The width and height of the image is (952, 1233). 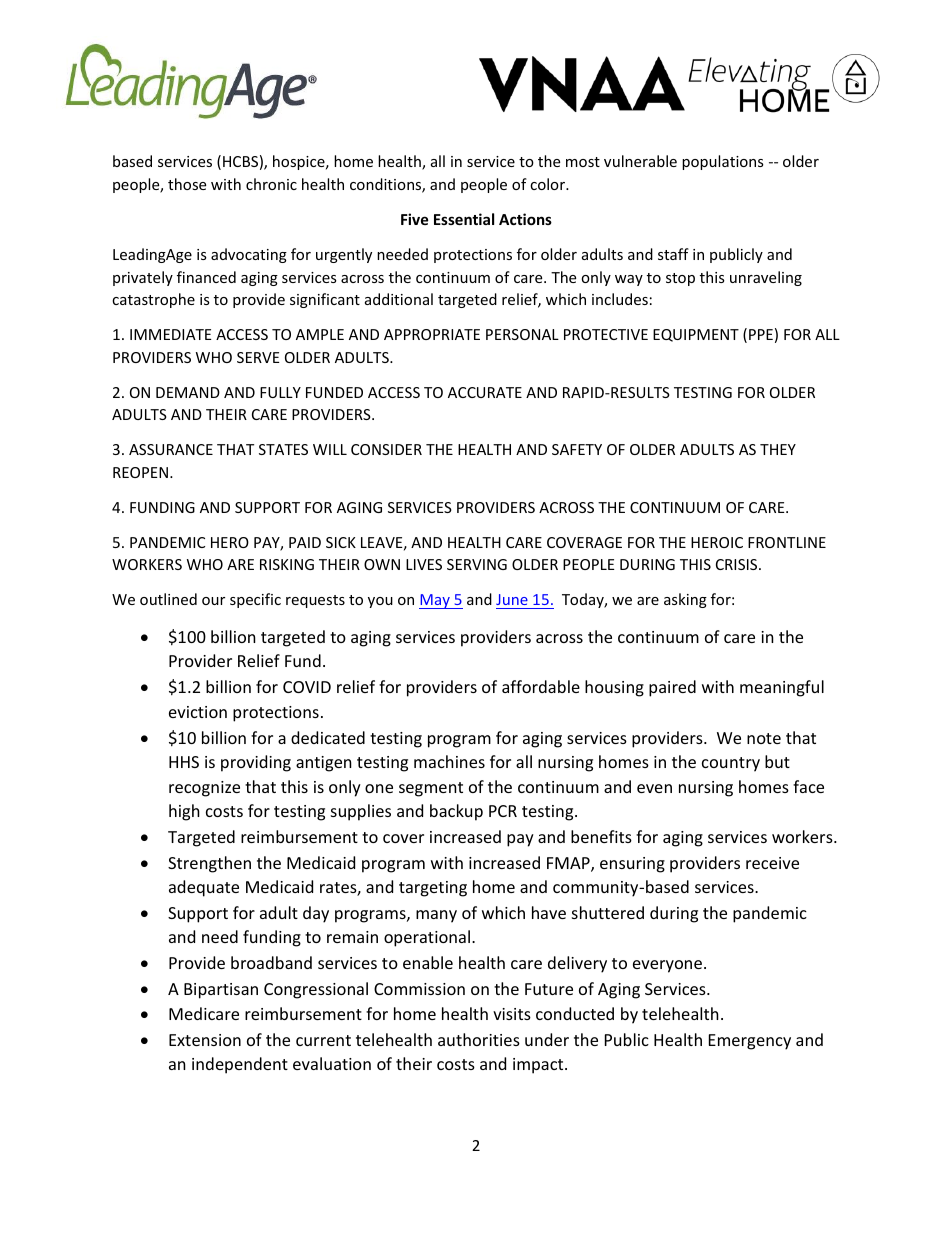 What do you see at coordinates (464, 219) in the image?
I see `Essential` at bounding box center [464, 219].
